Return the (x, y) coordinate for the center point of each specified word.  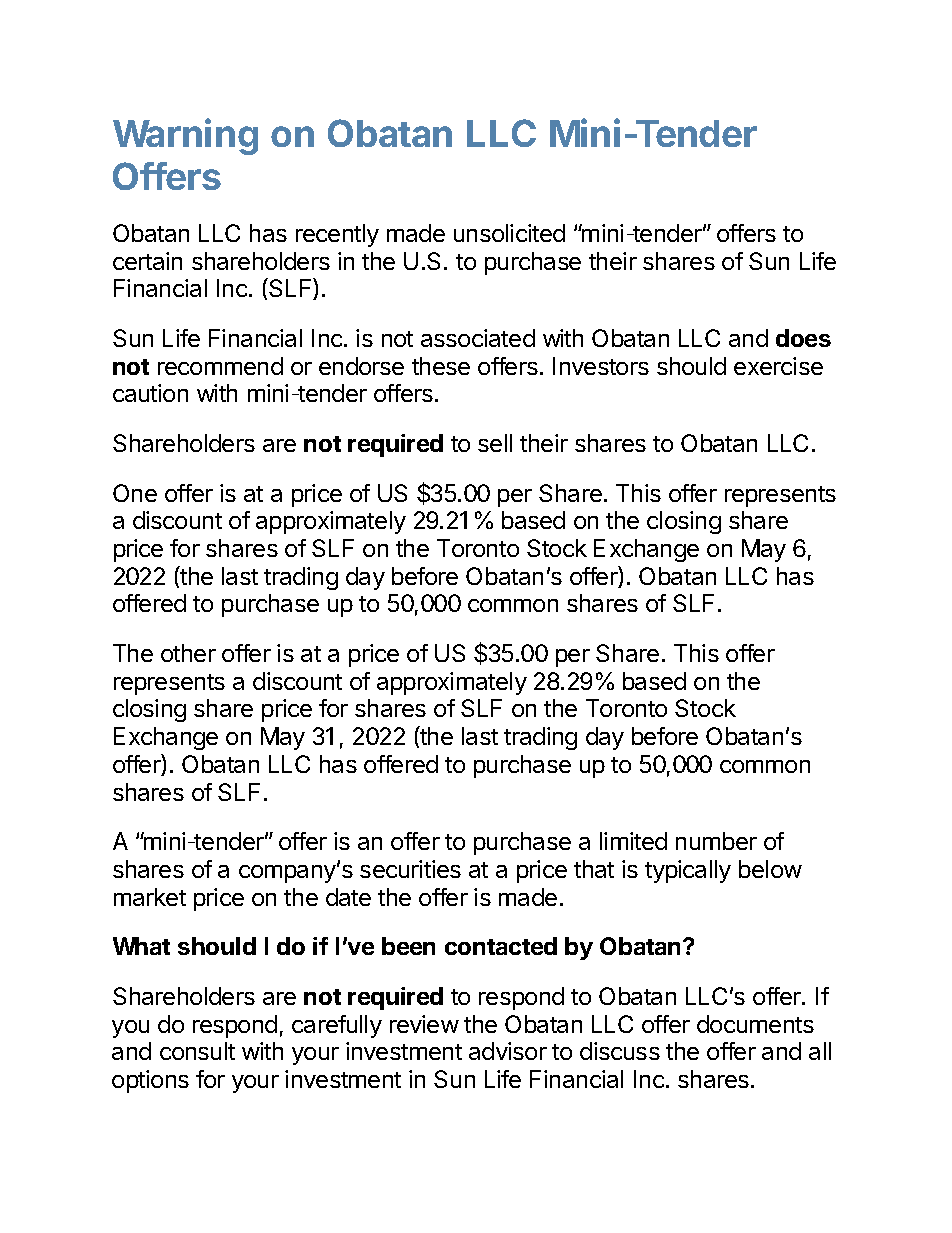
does (803, 338)
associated (478, 338)
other (188, 653)
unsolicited (509, 233)
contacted (501, 946)
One (135, 493)
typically (688, 871)
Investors (601, 366)
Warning (185, 136)
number (716, 841)
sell (495, 443)
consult (197, 1051)
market (150, 897)
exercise (778, 366)
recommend (220, 366)
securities (410, 869)
